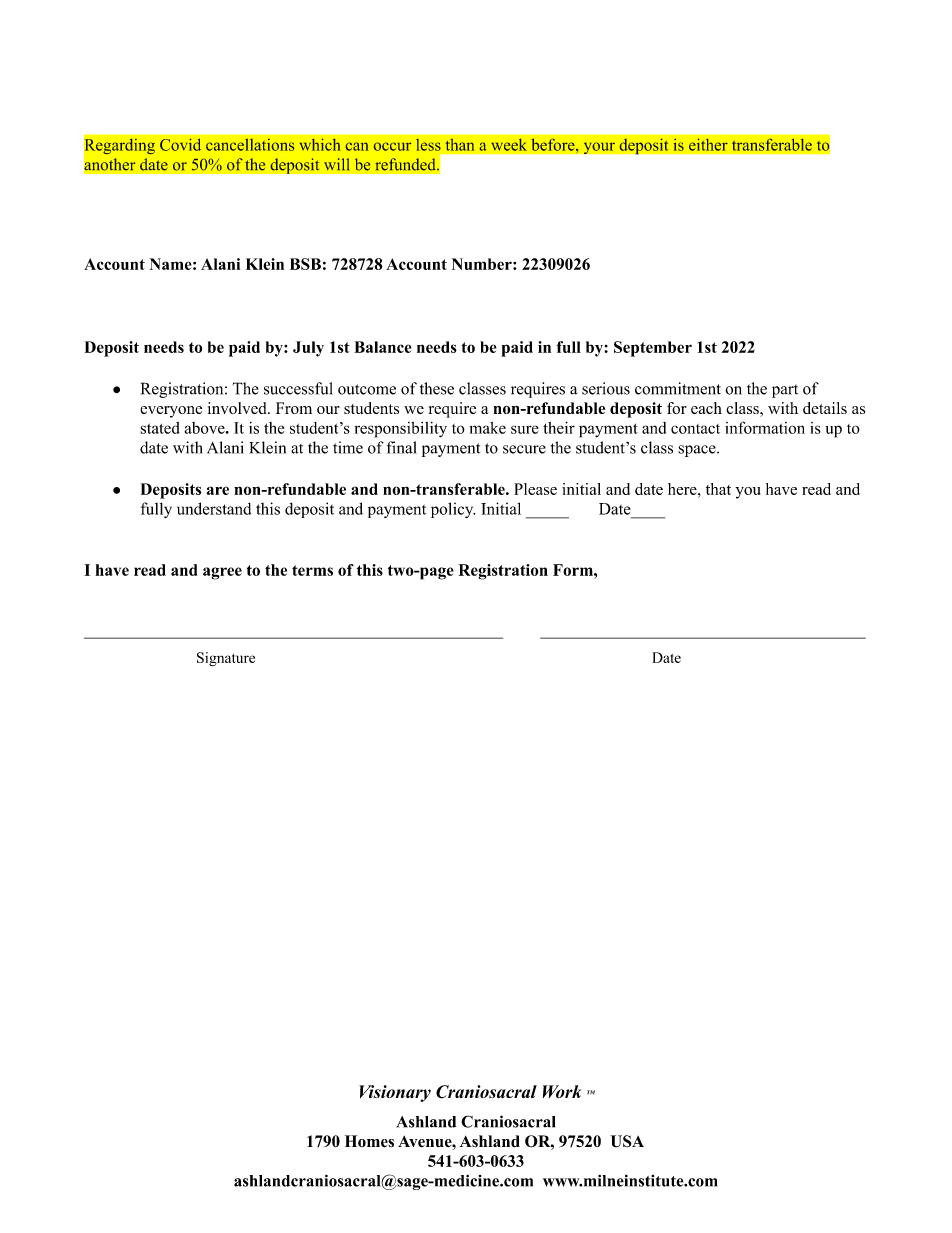 This page has height=1233, width=952. What do you see at coordinates (488, 428) in the page?
I see `make` at bounding box center [488, 428].
